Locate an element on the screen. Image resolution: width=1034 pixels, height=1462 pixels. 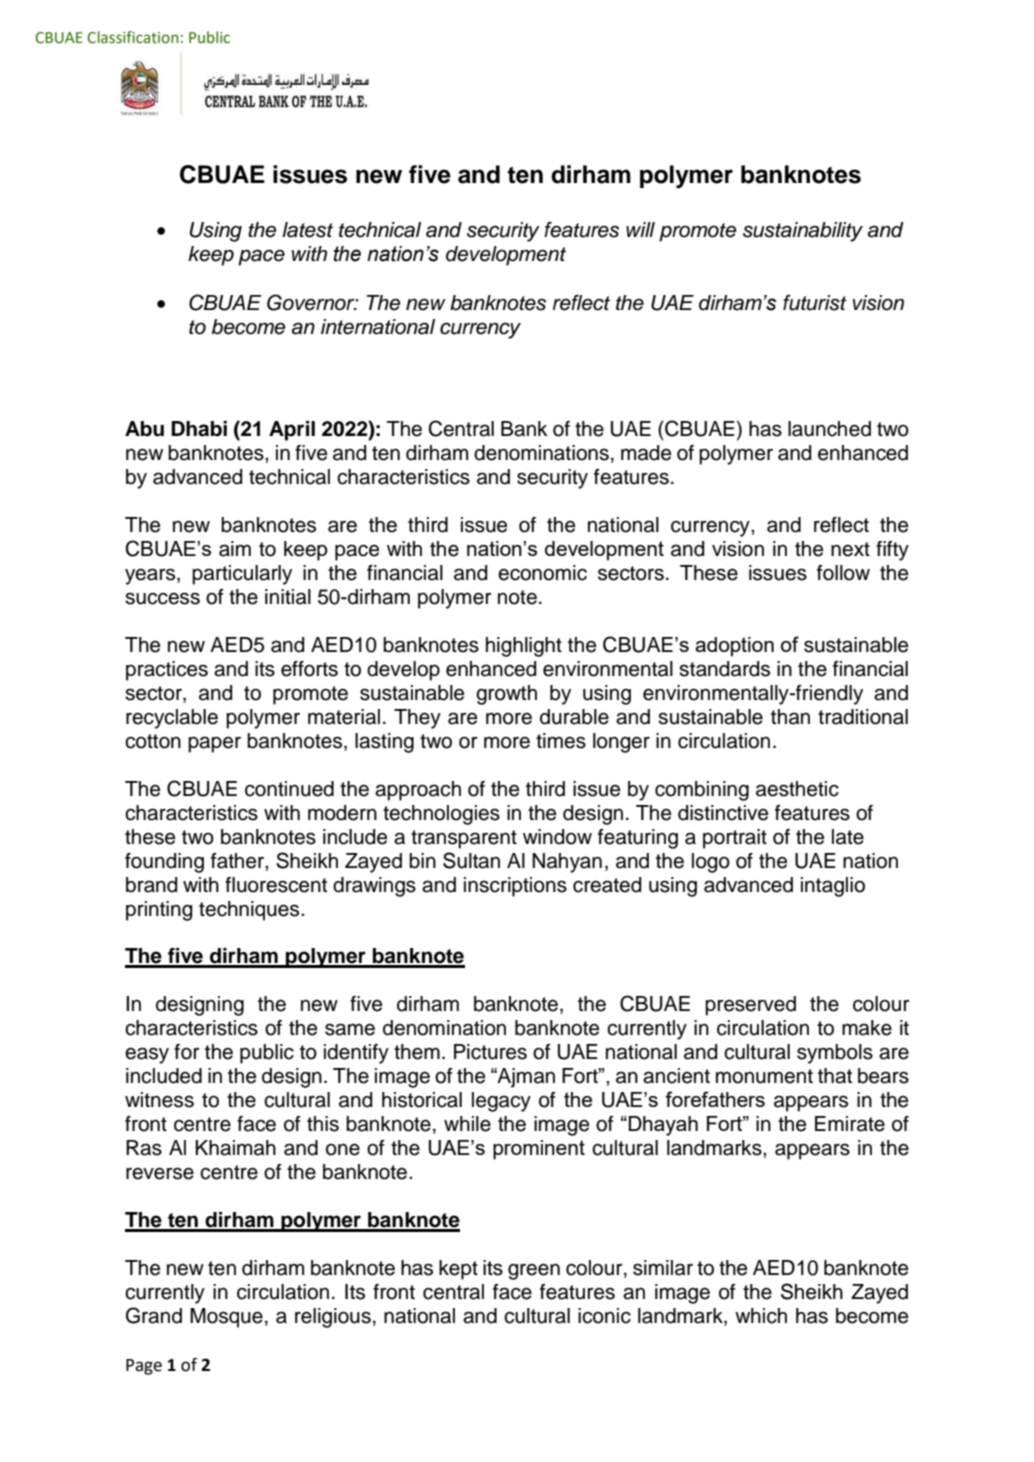
Classification is located at coordinates (133, 37).
